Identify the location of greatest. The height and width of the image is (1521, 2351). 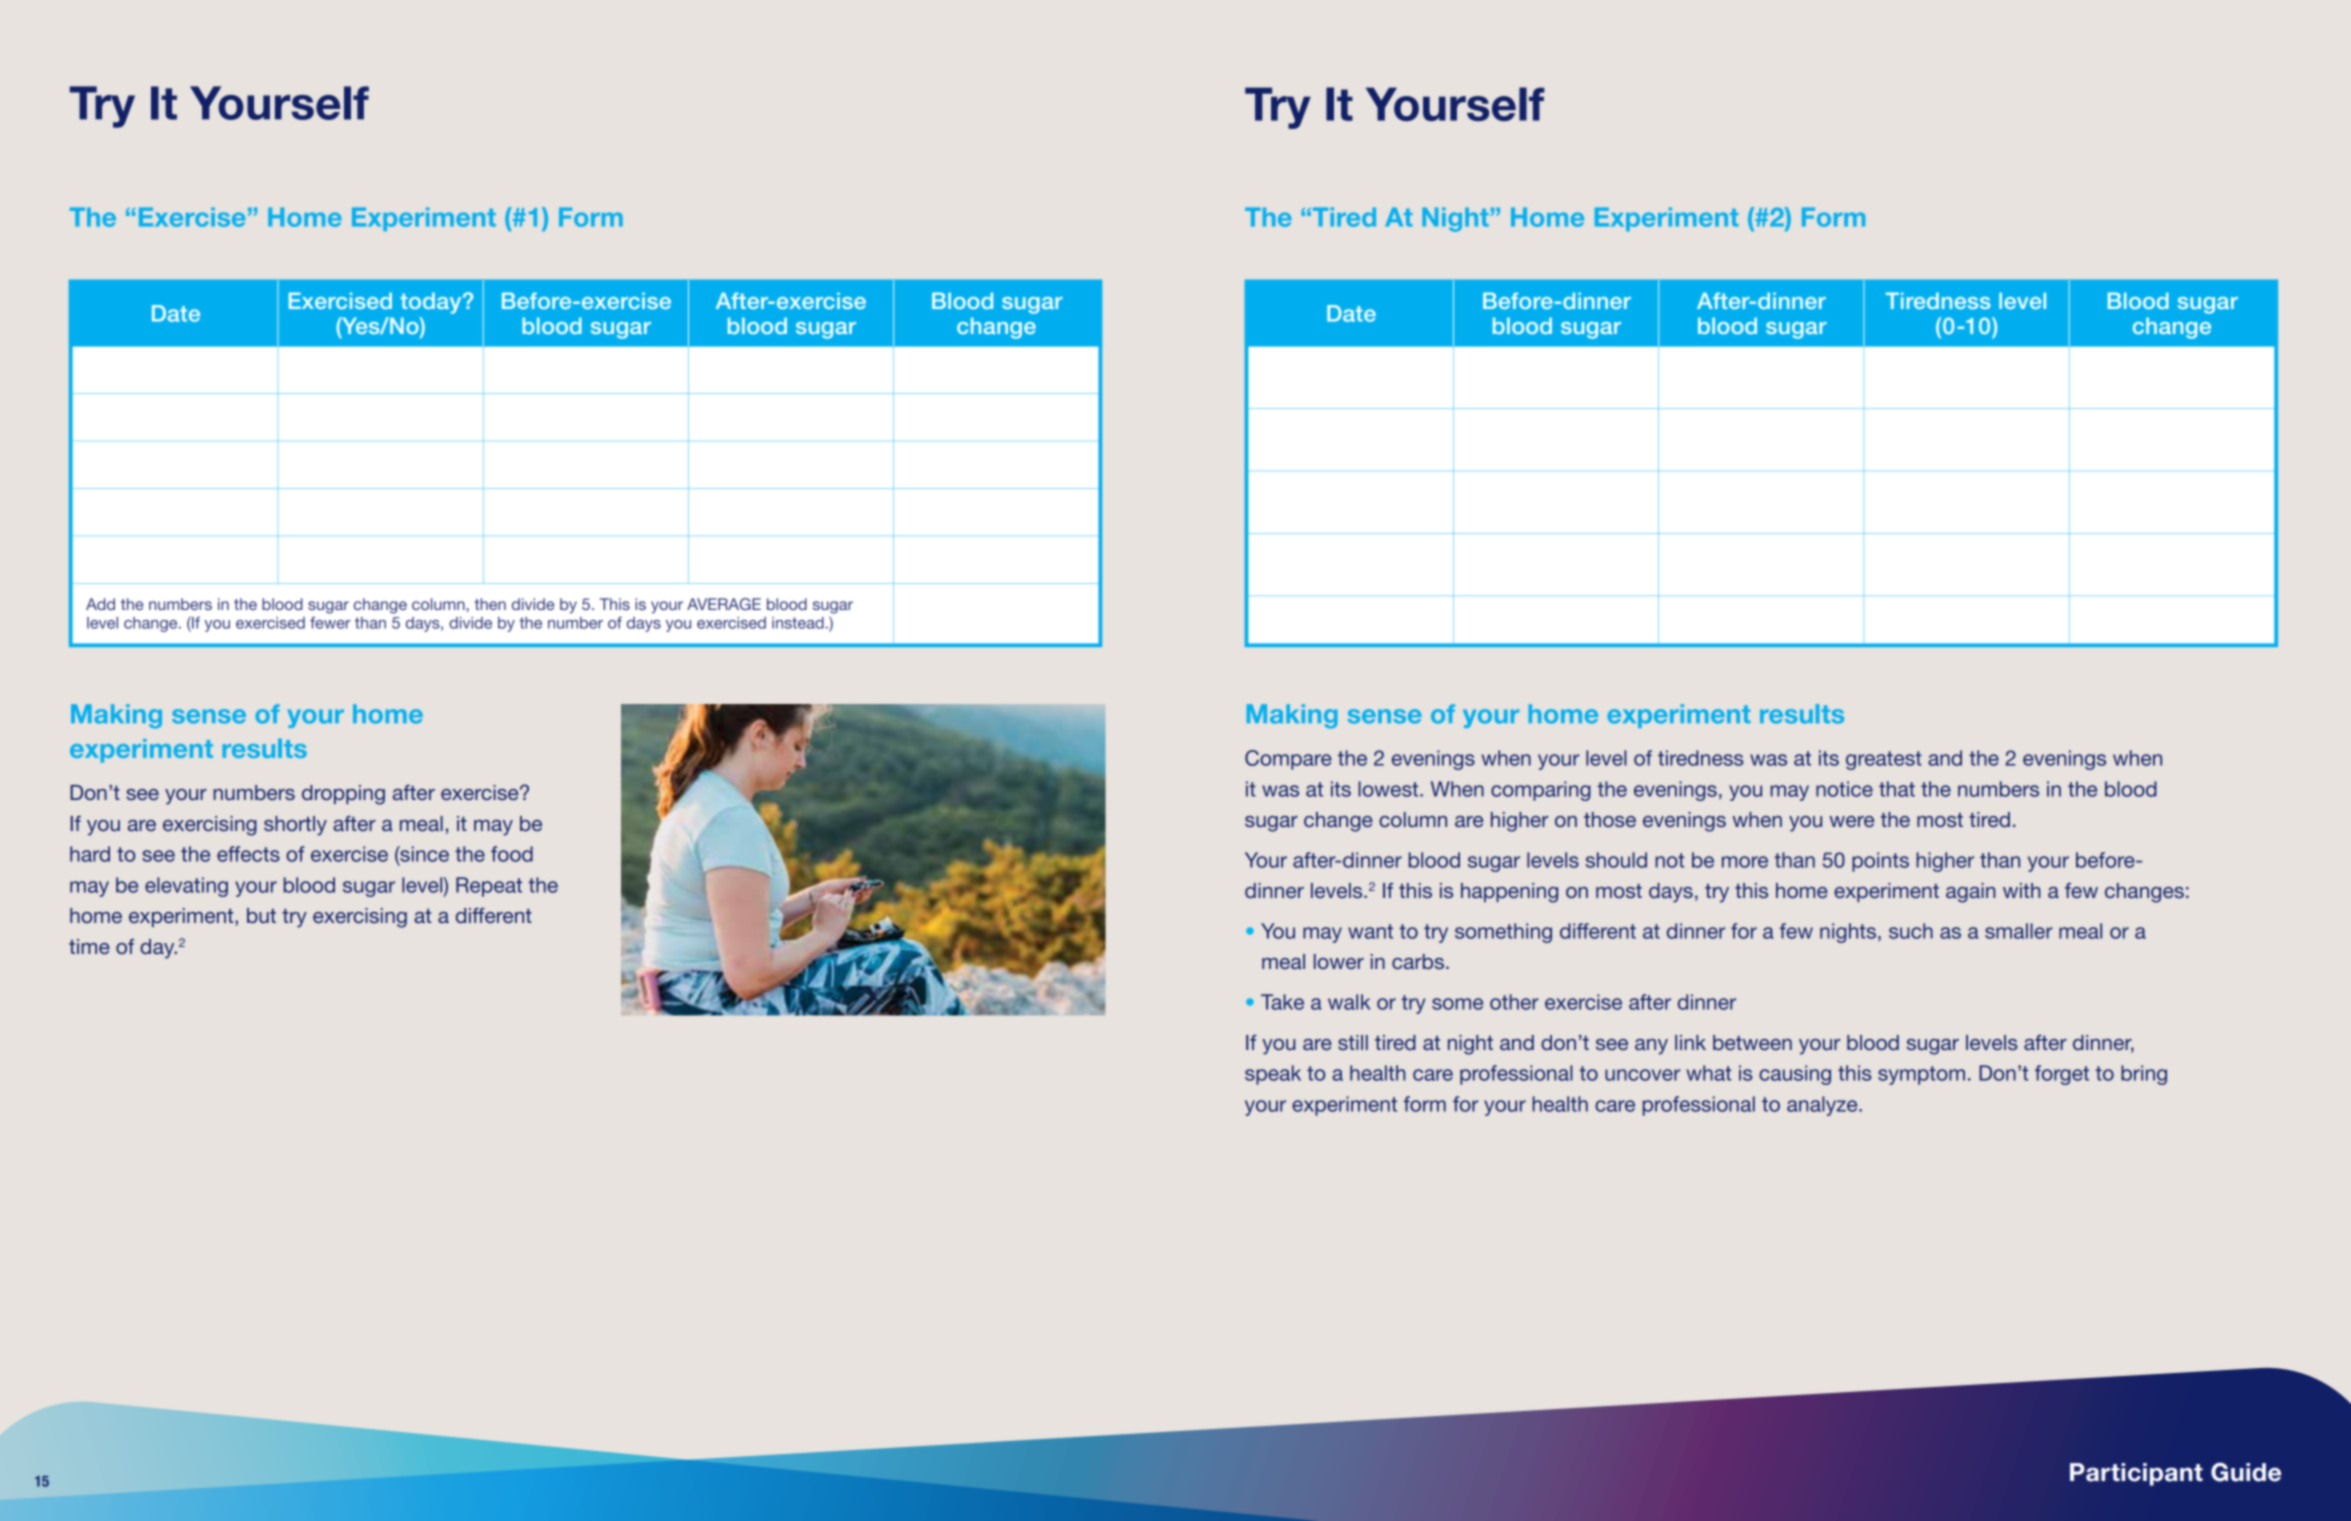
(1884, 760).
